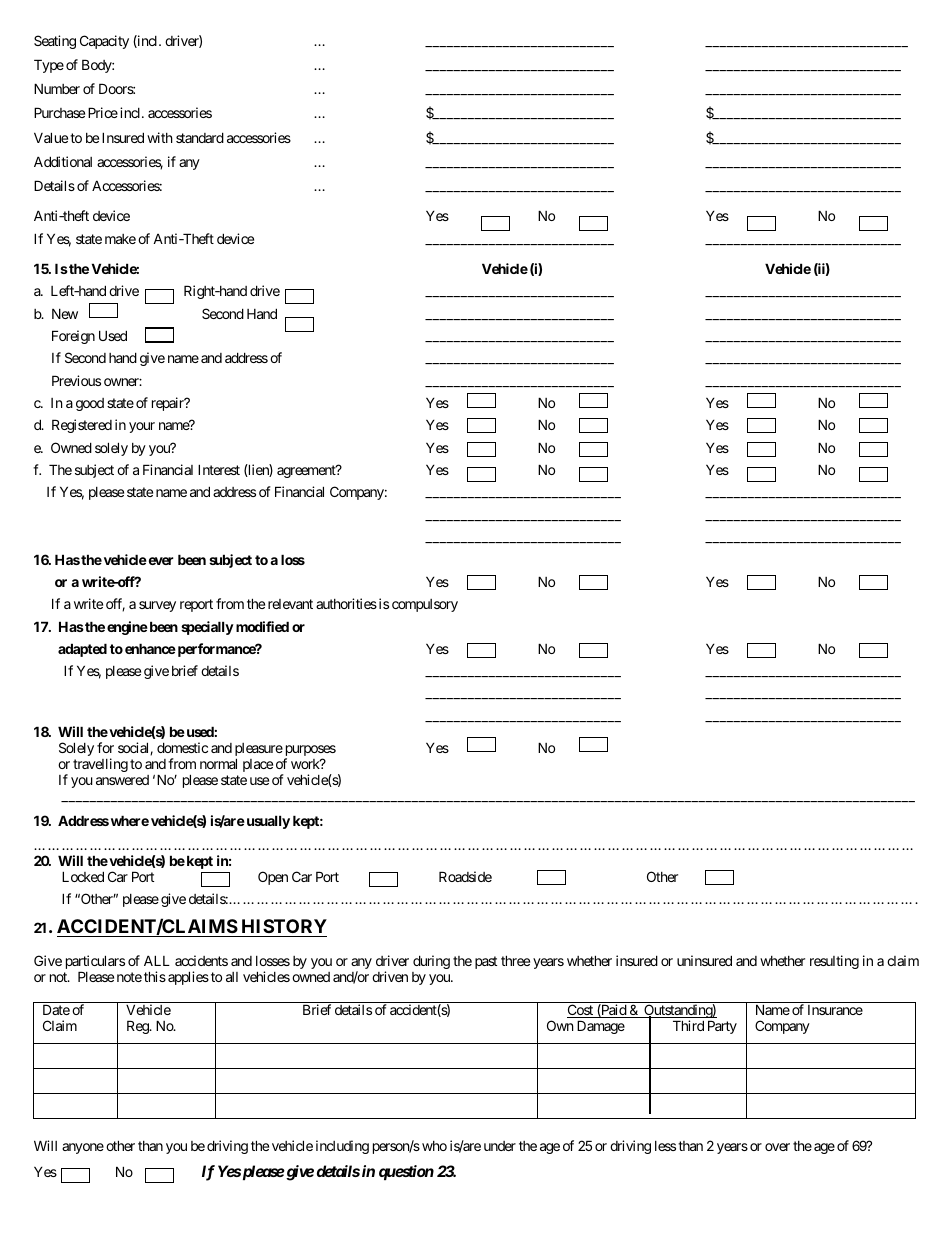 The image size is (952, 1233). Describe the element at coordinates (104, 42) in the image. I see `Capacity` at that location.
